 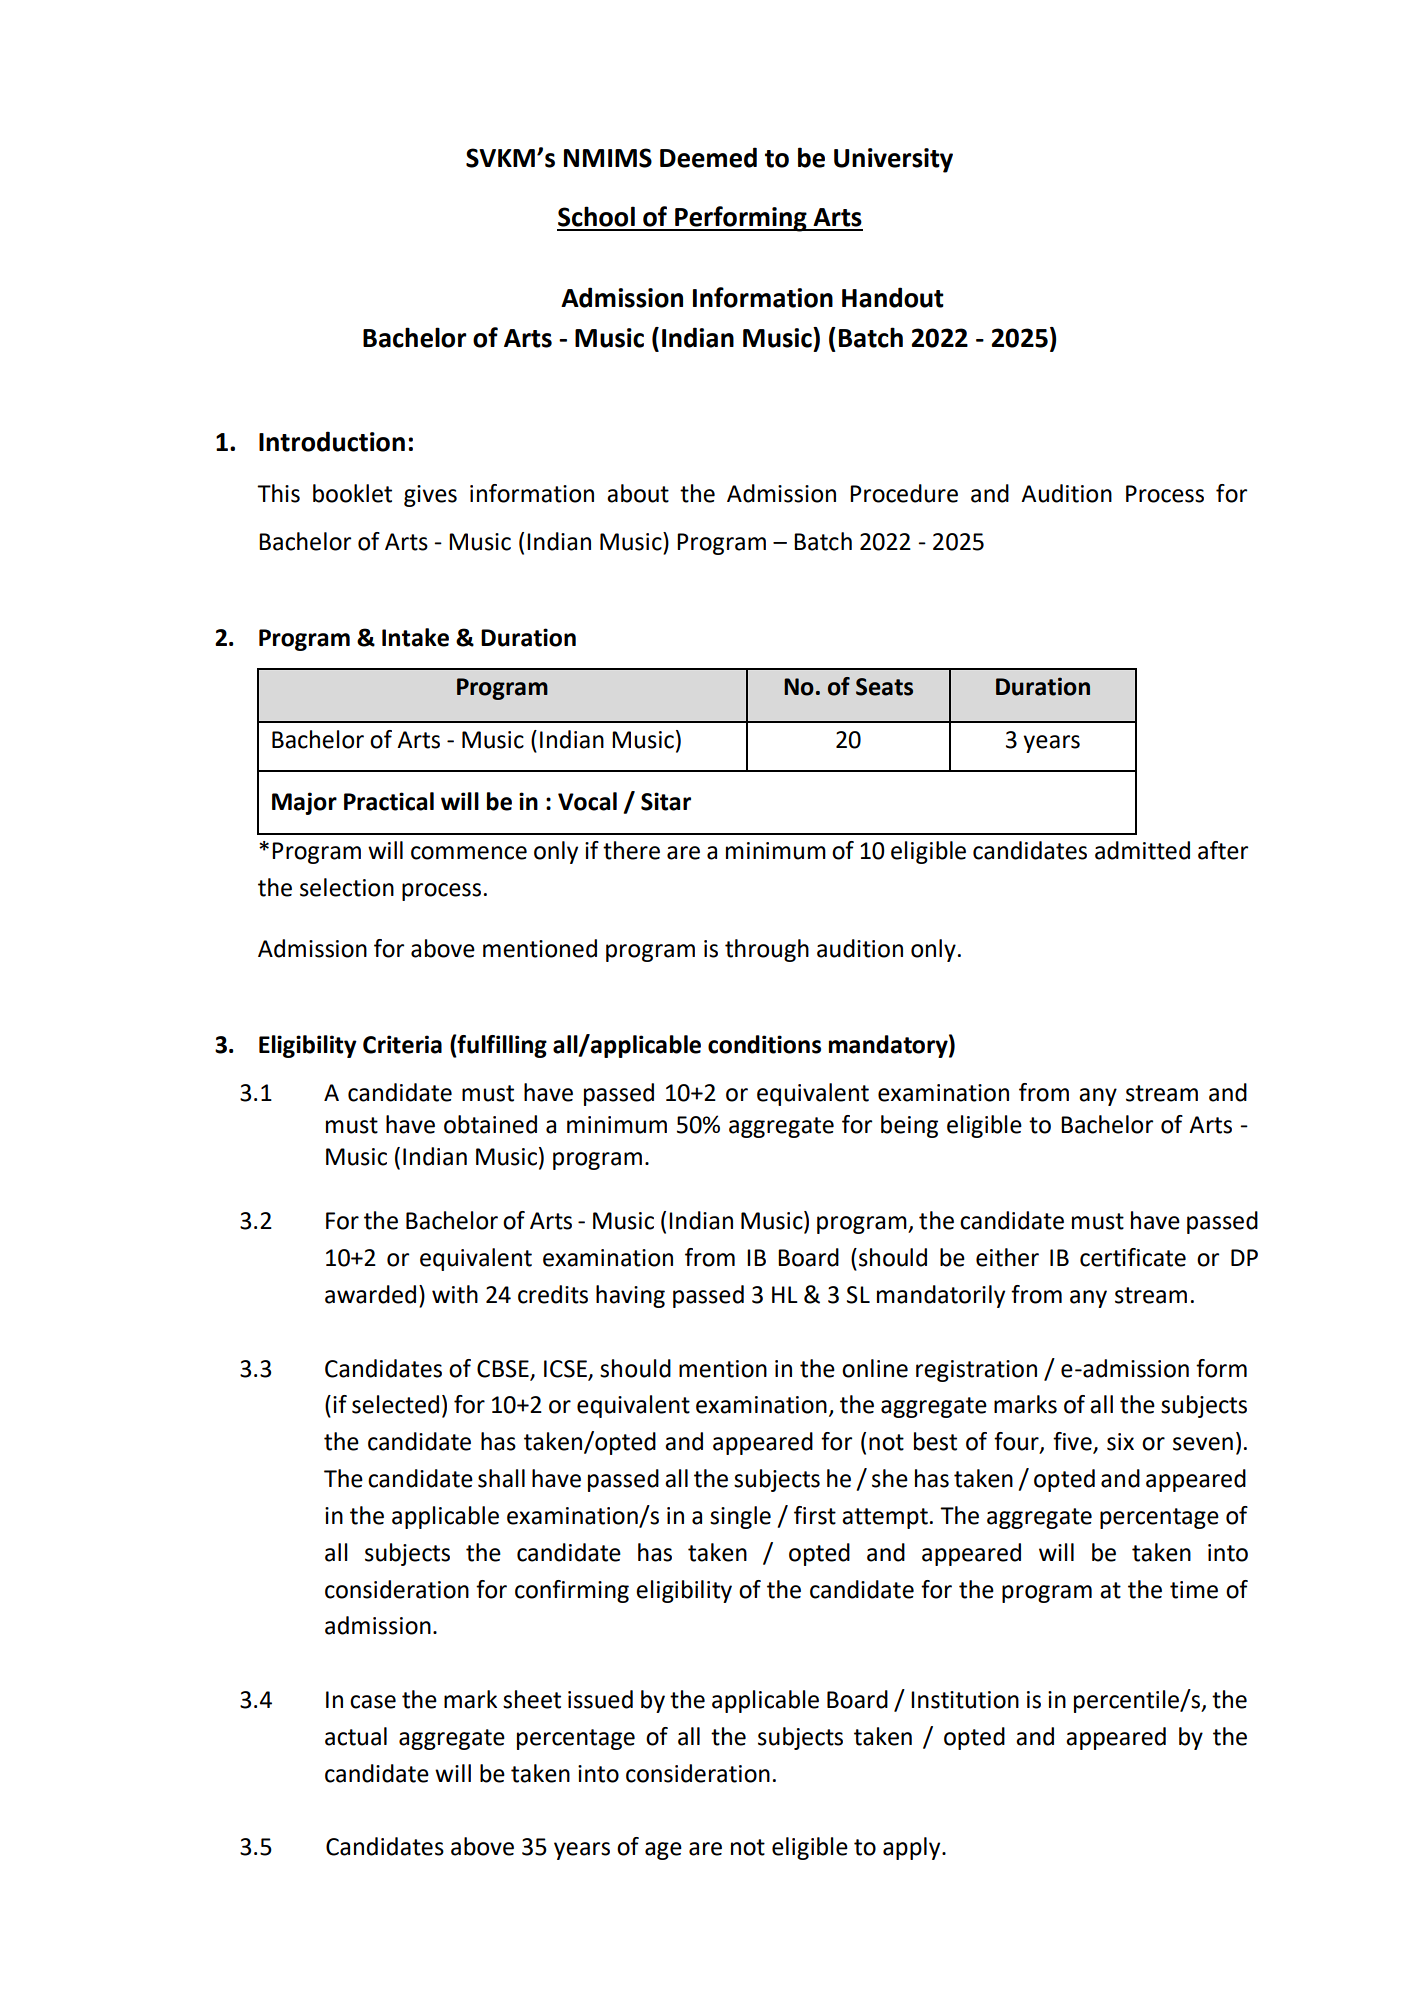 I want to click on admitted, so click(x=1142, y=850).
